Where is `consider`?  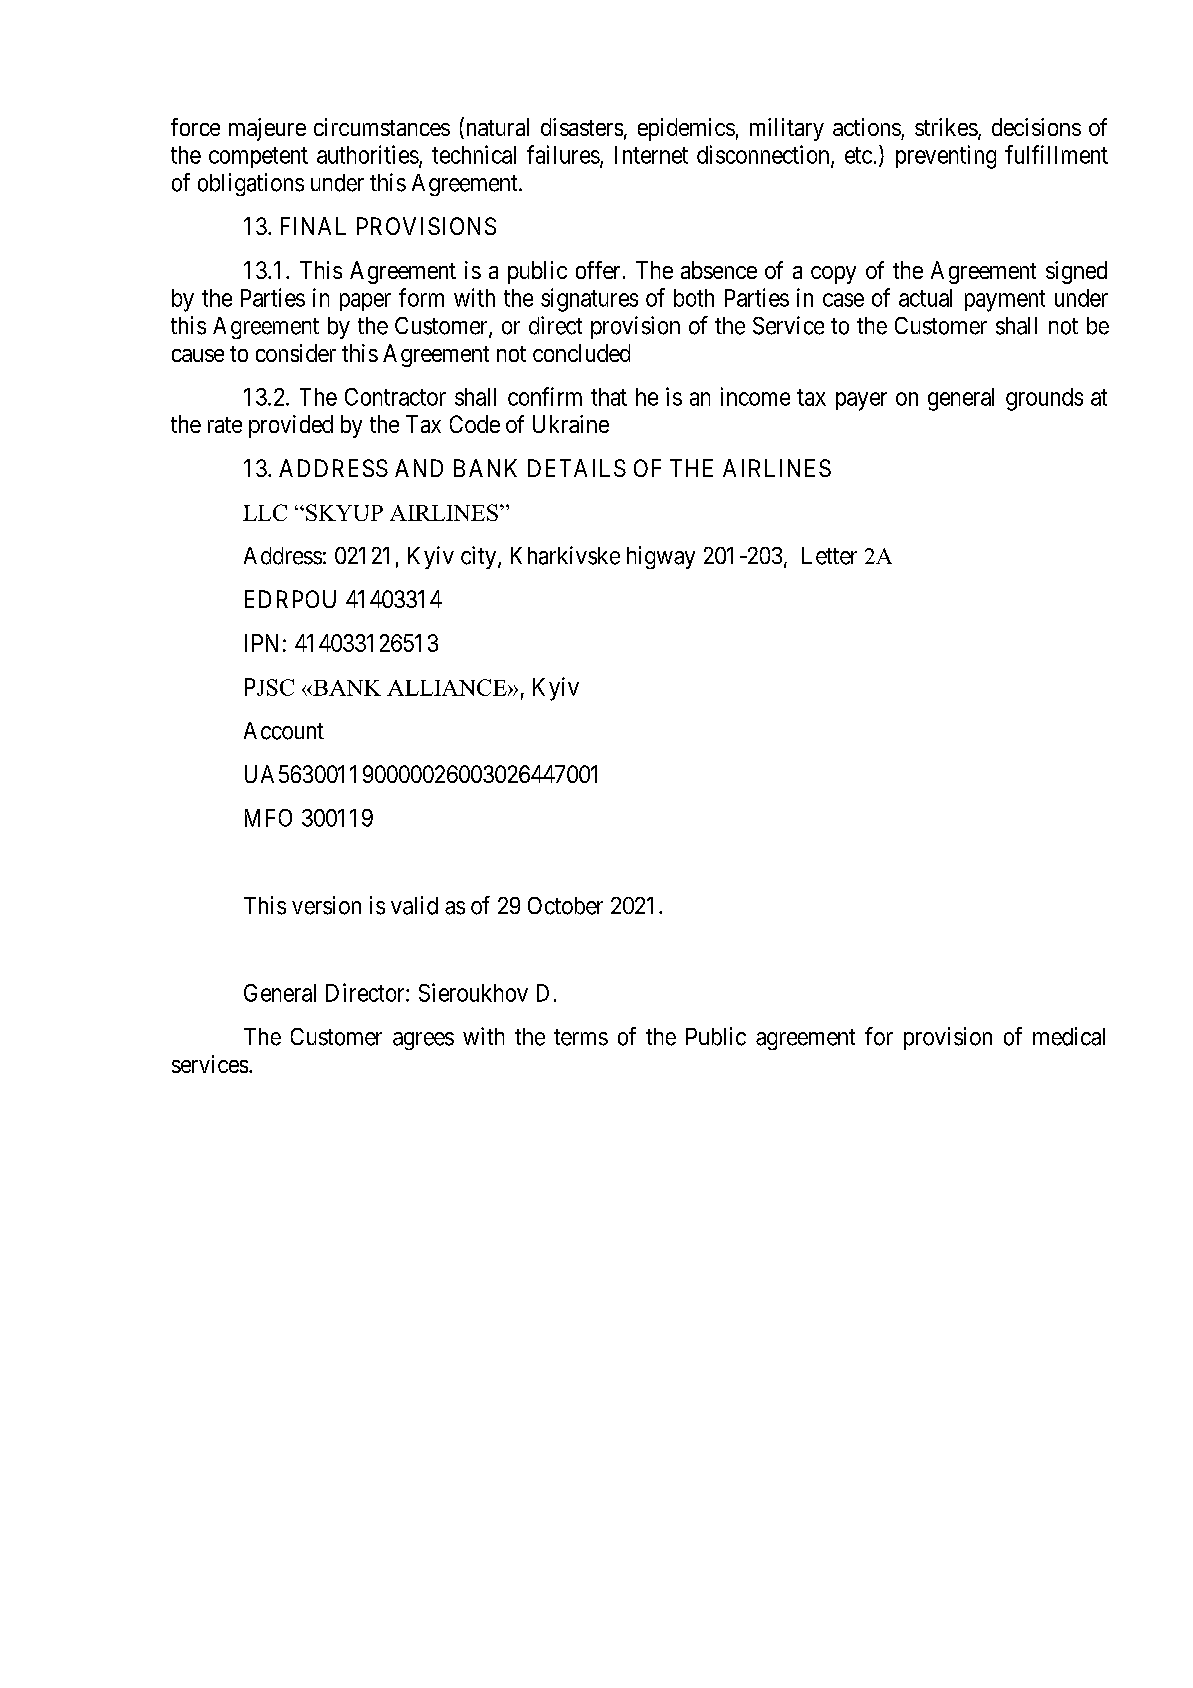 consider is located at coordinates (296, 353).
